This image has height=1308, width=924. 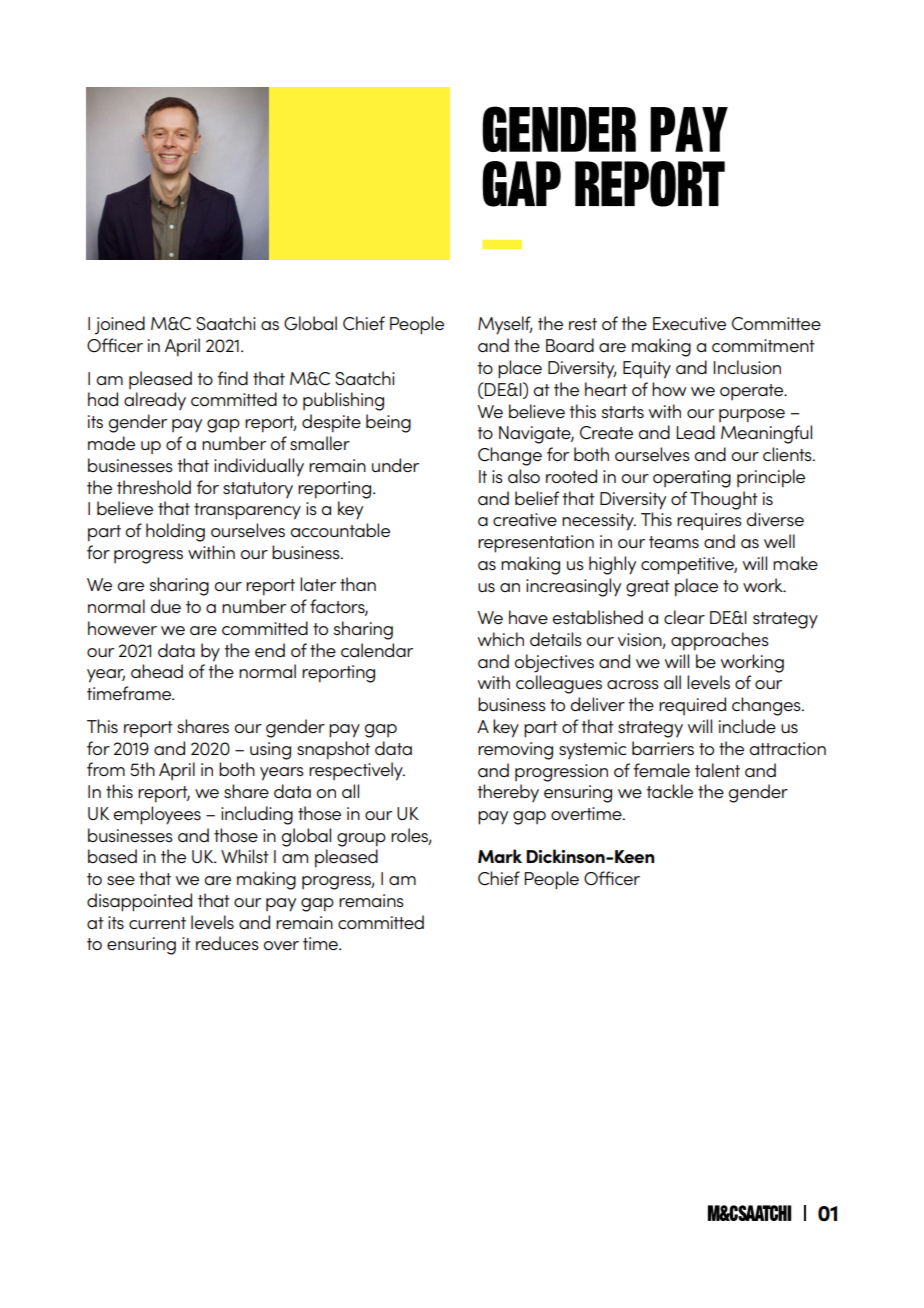 What do you see at coordinates (720, 641) in the image?
I see `approaches` at bounding box center [720, 641].
